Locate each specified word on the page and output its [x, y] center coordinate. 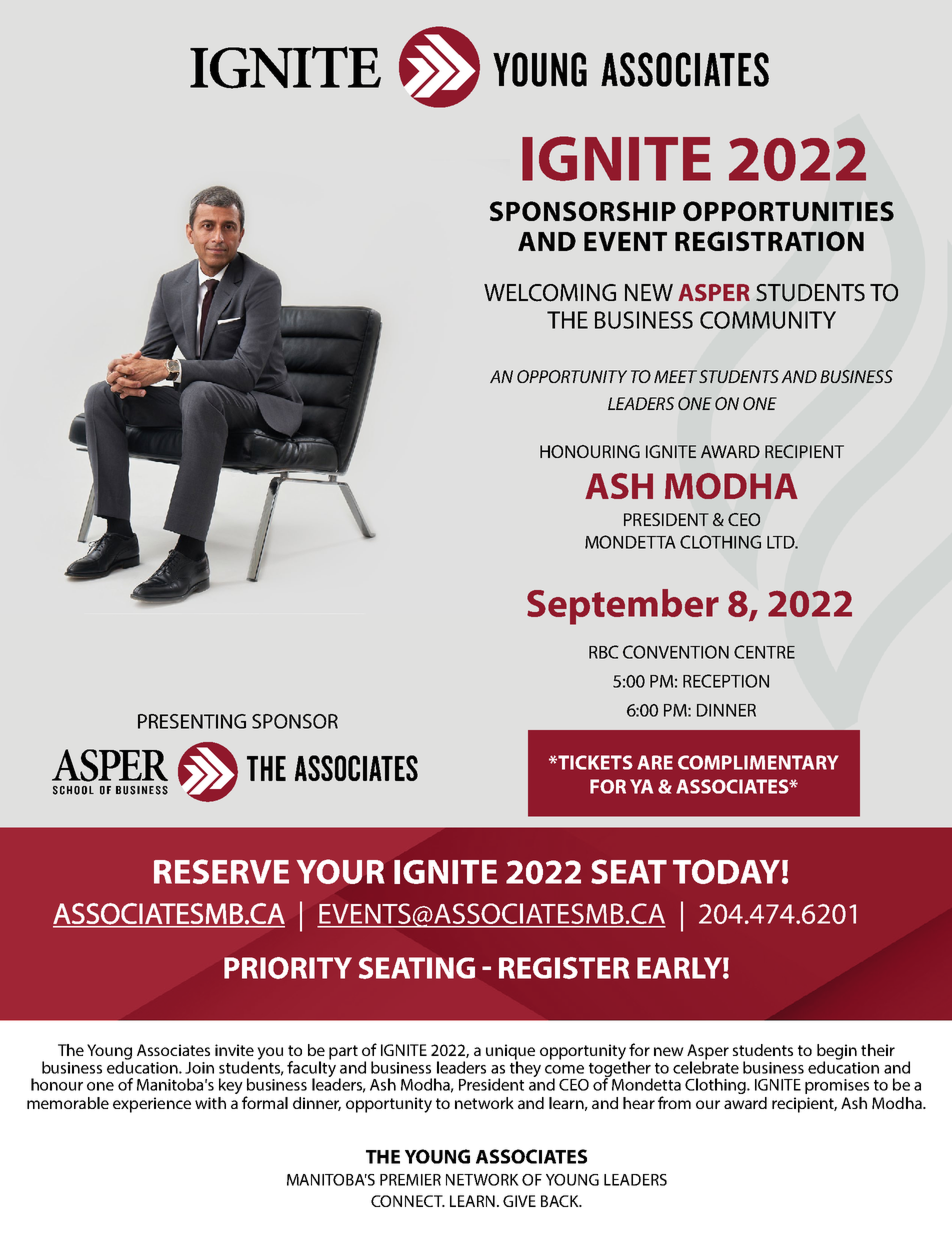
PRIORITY [288, 968]
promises [837, 1086]
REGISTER [564, 968]
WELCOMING [550, 293]
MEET [675, 376]
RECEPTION [726, 681]
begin [837, 1053]
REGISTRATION [769, 241]
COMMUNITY [768, 320]
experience [152, 1105]
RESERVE [221, 871]
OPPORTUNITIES [788, 211]
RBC [604, 652]
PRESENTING [192, 721]
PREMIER [410, 1180]
